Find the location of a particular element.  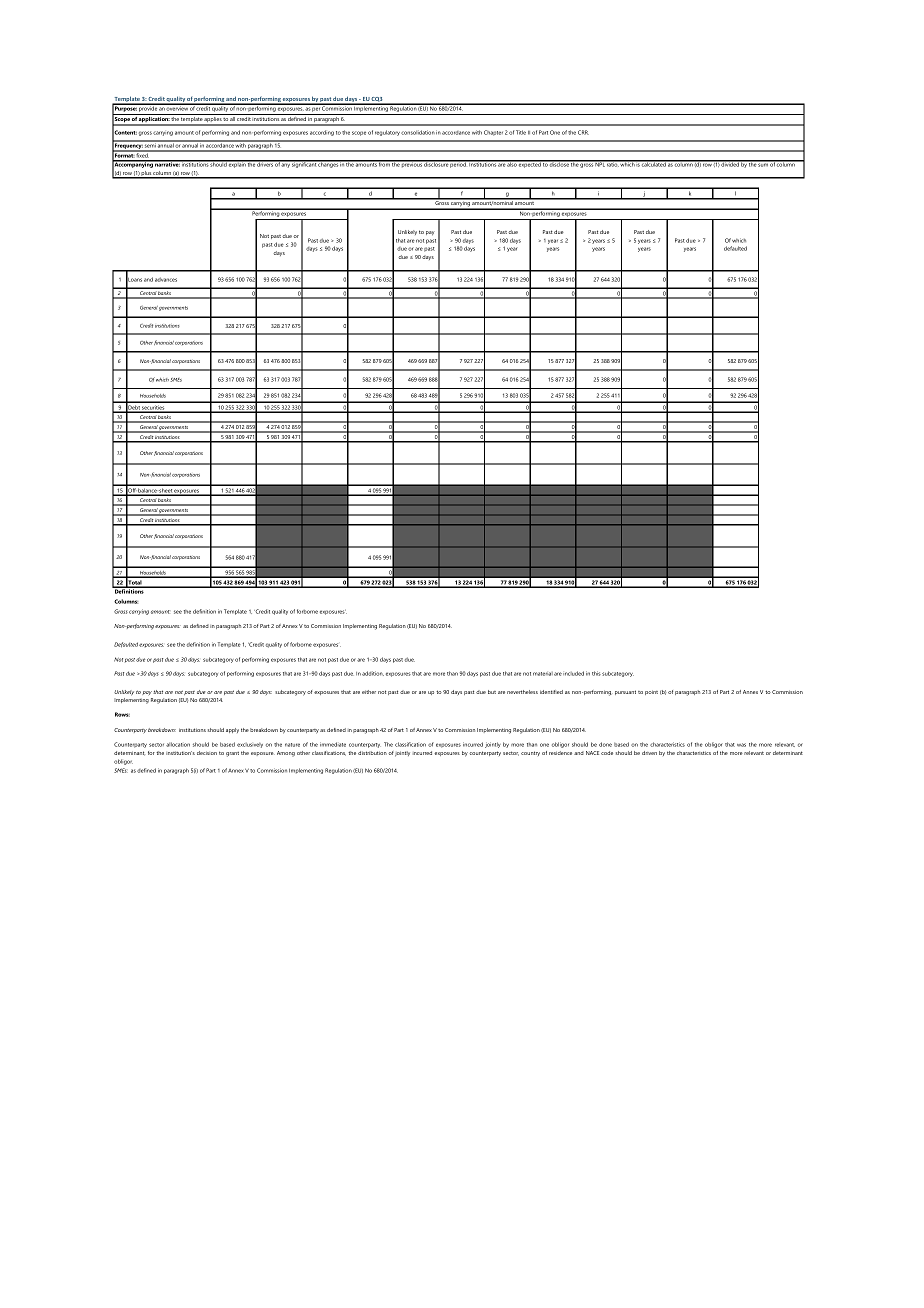

NPL is located at coordinates (600, 164).
